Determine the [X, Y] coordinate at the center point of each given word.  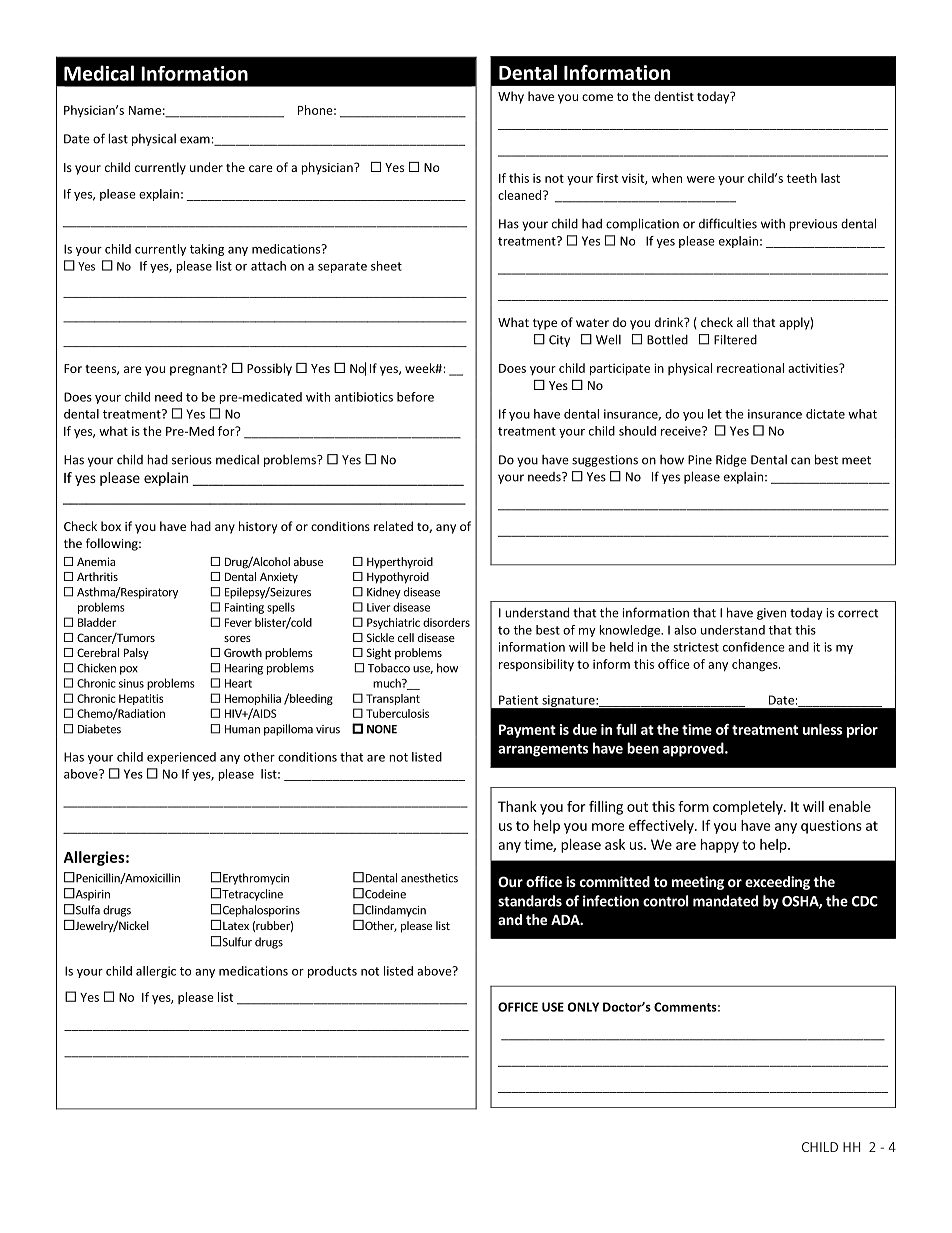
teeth [802, 178]
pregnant [196, 370]
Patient [518, 700]
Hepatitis [141, 699]
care [261, 168]
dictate [825, 414]
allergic [156, 972]
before [415, 397]
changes [756, 665]
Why [511, 97]
